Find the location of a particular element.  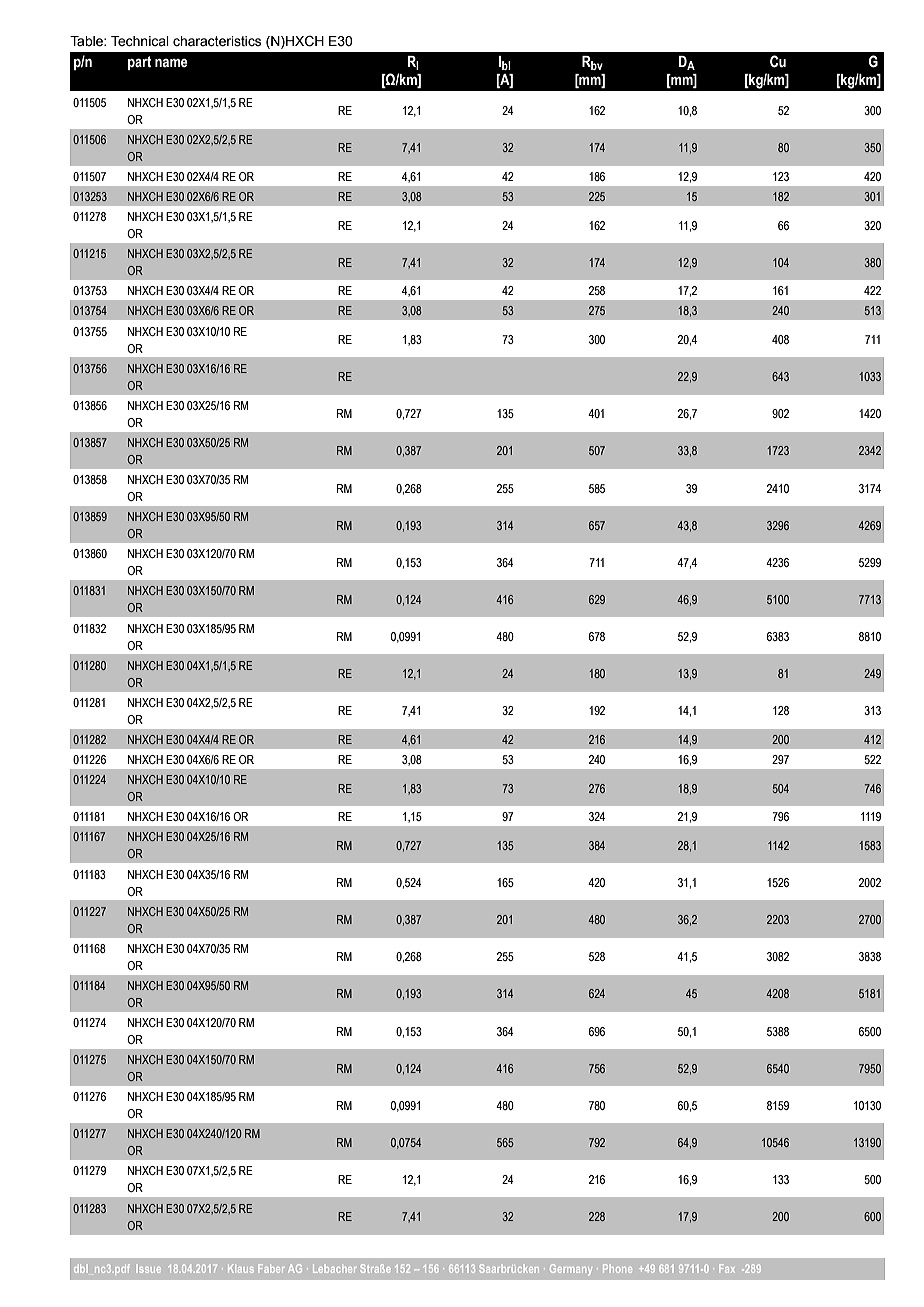

Technical is located at coordinates (140, 41).
